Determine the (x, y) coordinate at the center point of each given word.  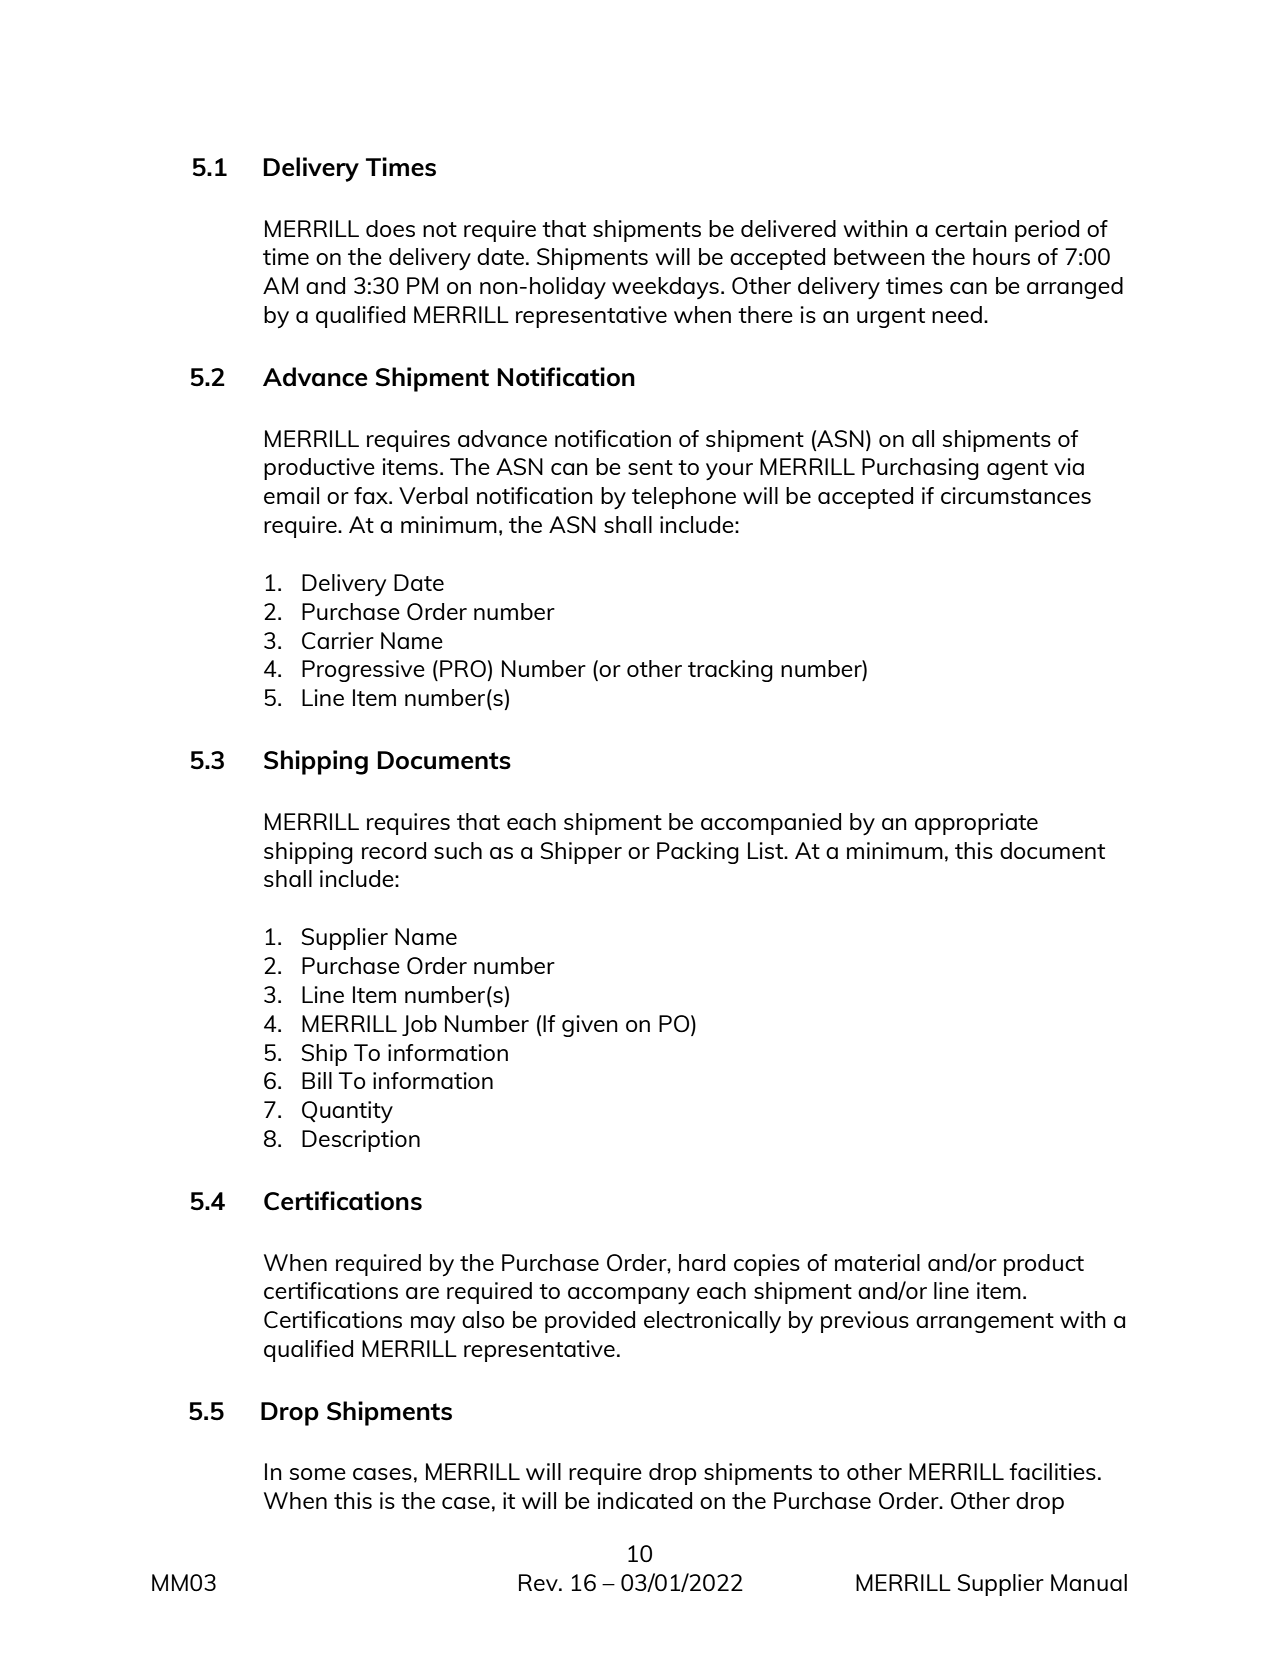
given (590, 1026)
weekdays (665, 288)
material (877, 1262)
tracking (730, 671)
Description (361, 1141)
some (318, 1474)
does (390, 228)
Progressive (363, 671)
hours (1001, 256)
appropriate (976, 824)
